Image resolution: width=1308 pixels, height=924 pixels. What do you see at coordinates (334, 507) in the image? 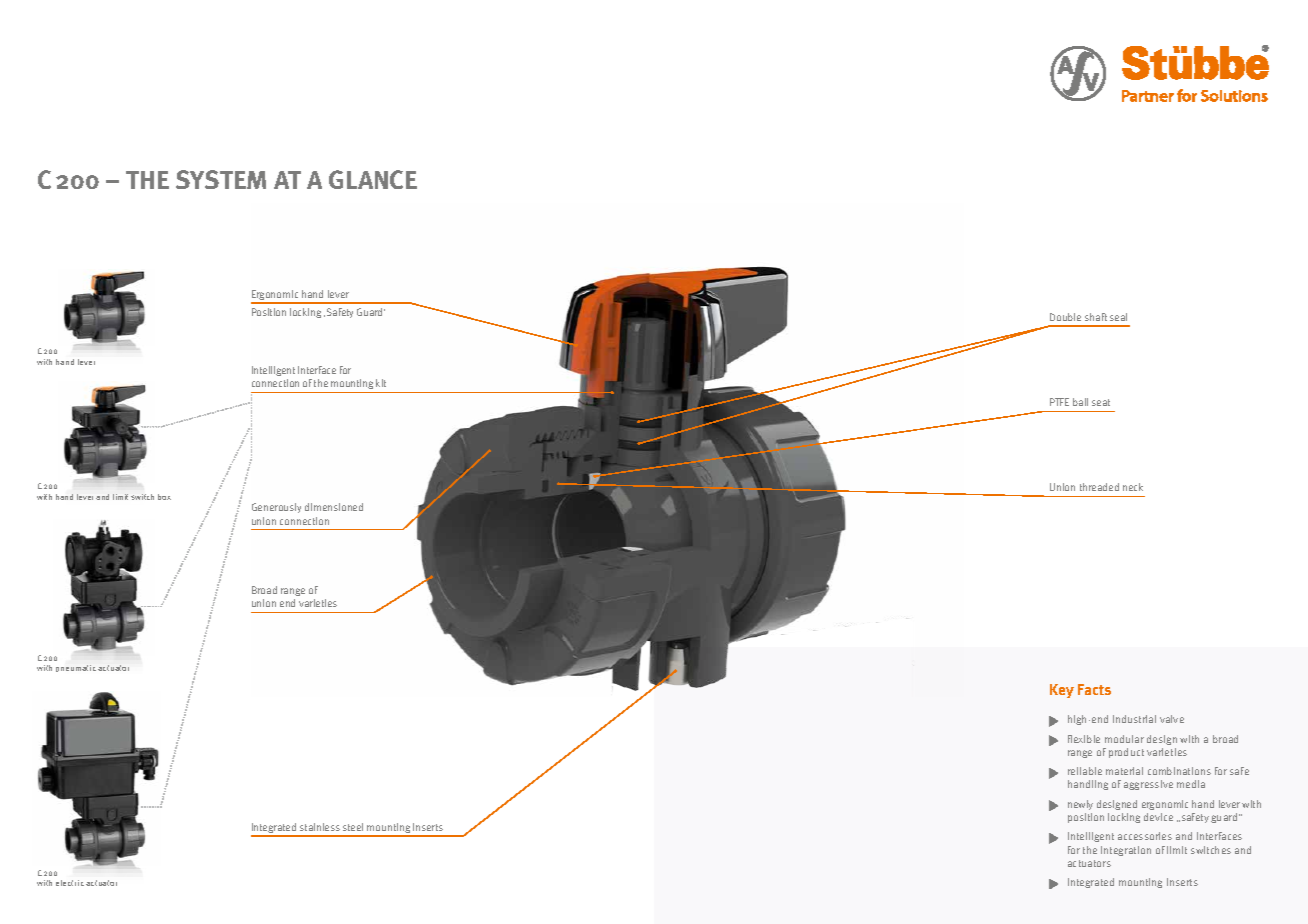
I see `dimensioned` at bounding box center [334, 507].
